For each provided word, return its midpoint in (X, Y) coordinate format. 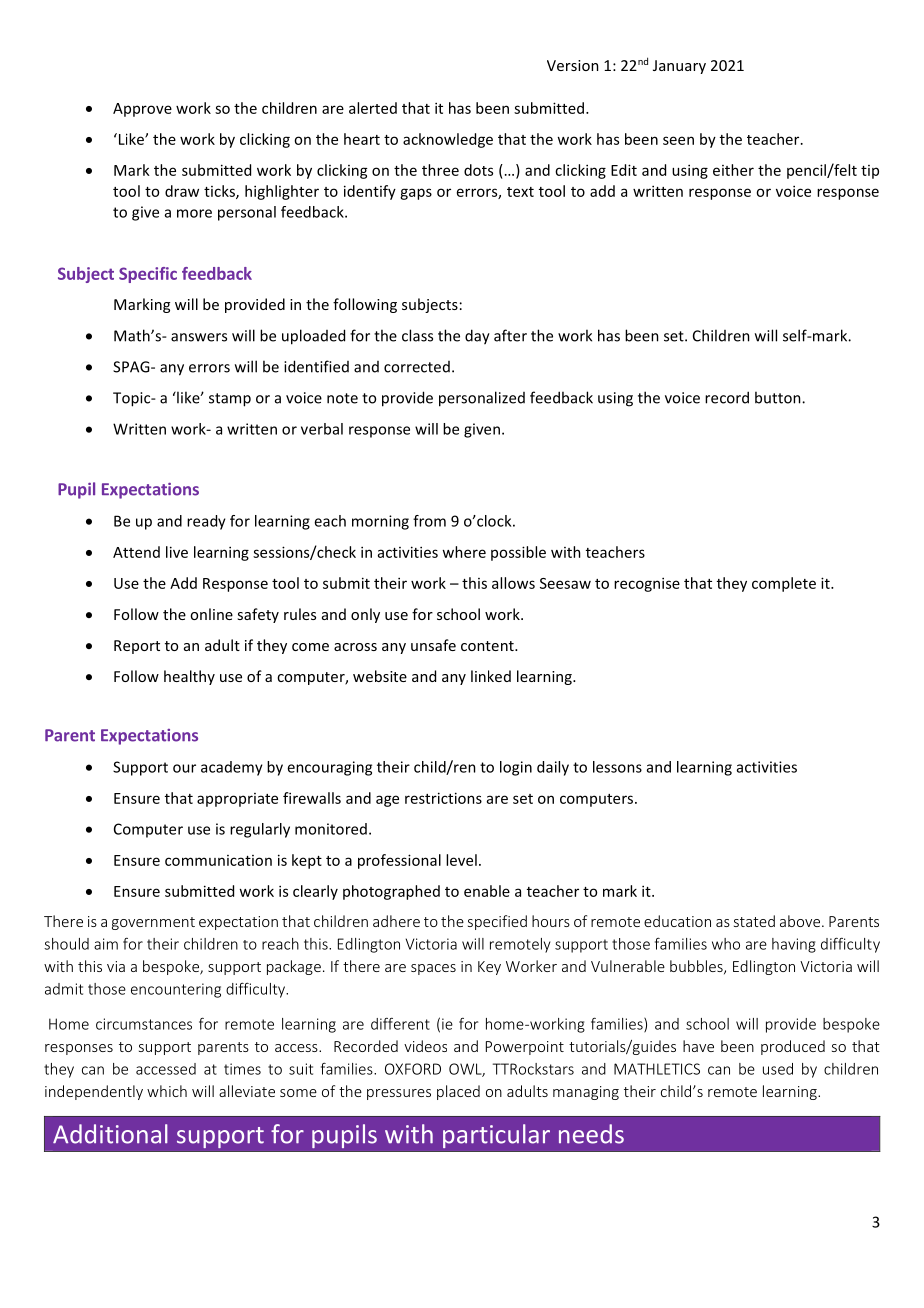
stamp (230, 400)
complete (784, 584)
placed (458, 1092)
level (461, 860)
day (477, 337)
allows (513, 583)
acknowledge (448, 140)
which (167, 1091)
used (778, 1069)
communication (218, 860)
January (679, 67)
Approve (142, 110)
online (211, 614)
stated (754, 921)
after (510, 335)
